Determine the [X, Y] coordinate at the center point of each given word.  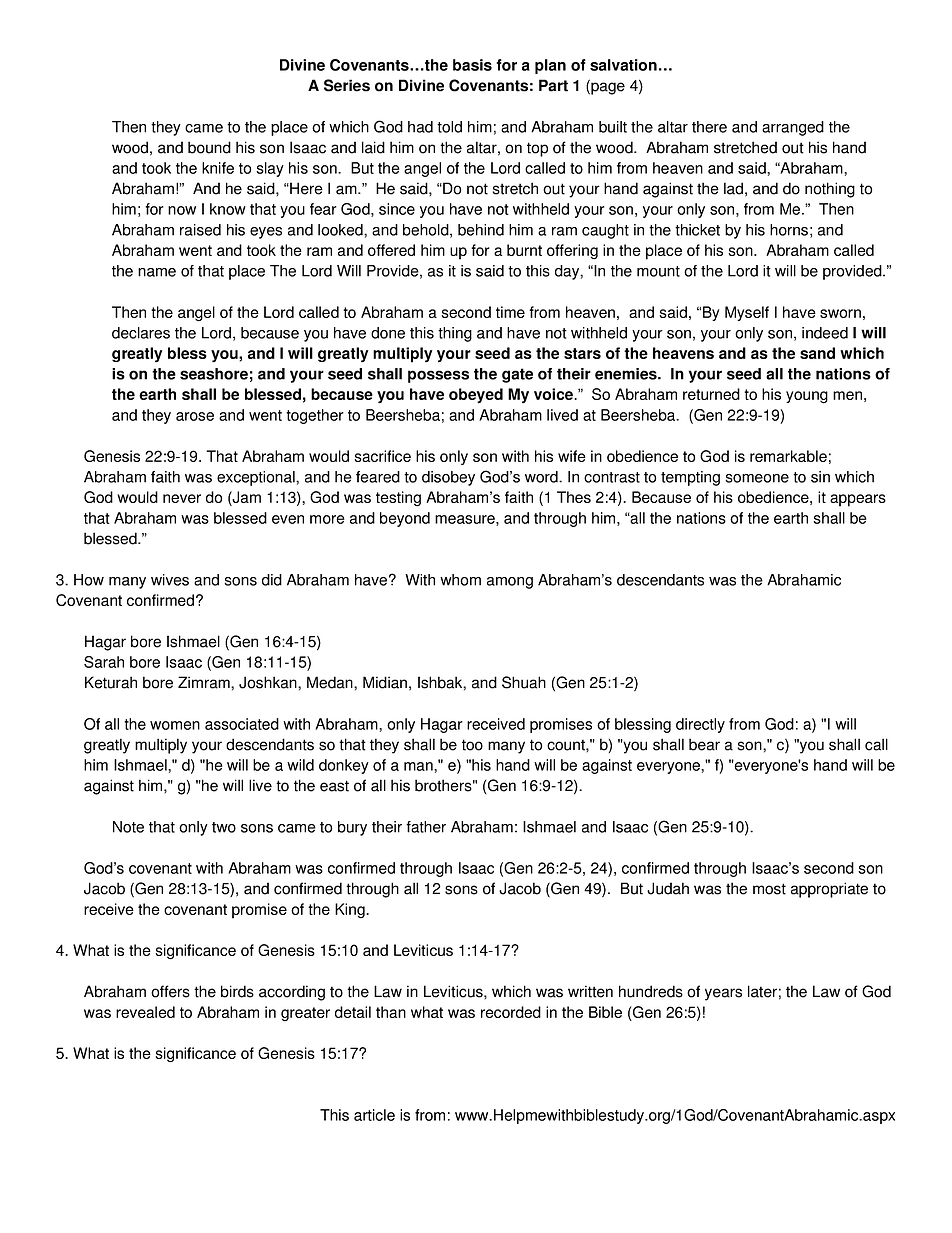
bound [209, 147]
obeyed [476, 396]
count [567, 745]
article [374, 1115]
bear [704, 744]
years [723, 994]
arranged [793, 128]
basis [472, 65]
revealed [145, 1012]
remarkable [788, 456]
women [175, 725]
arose [195, 416]
